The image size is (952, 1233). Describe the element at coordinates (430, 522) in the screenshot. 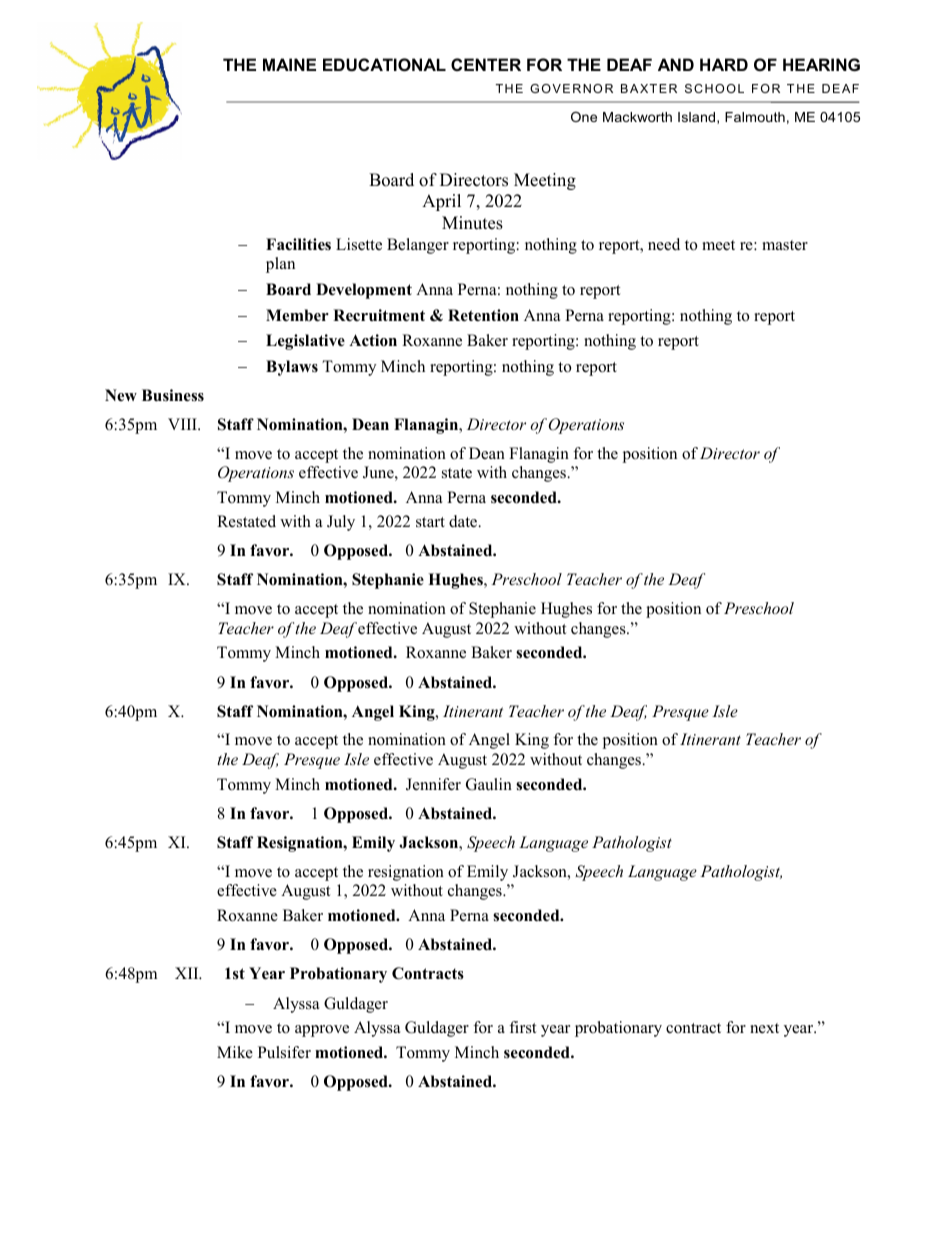

I see `start` at that location.
